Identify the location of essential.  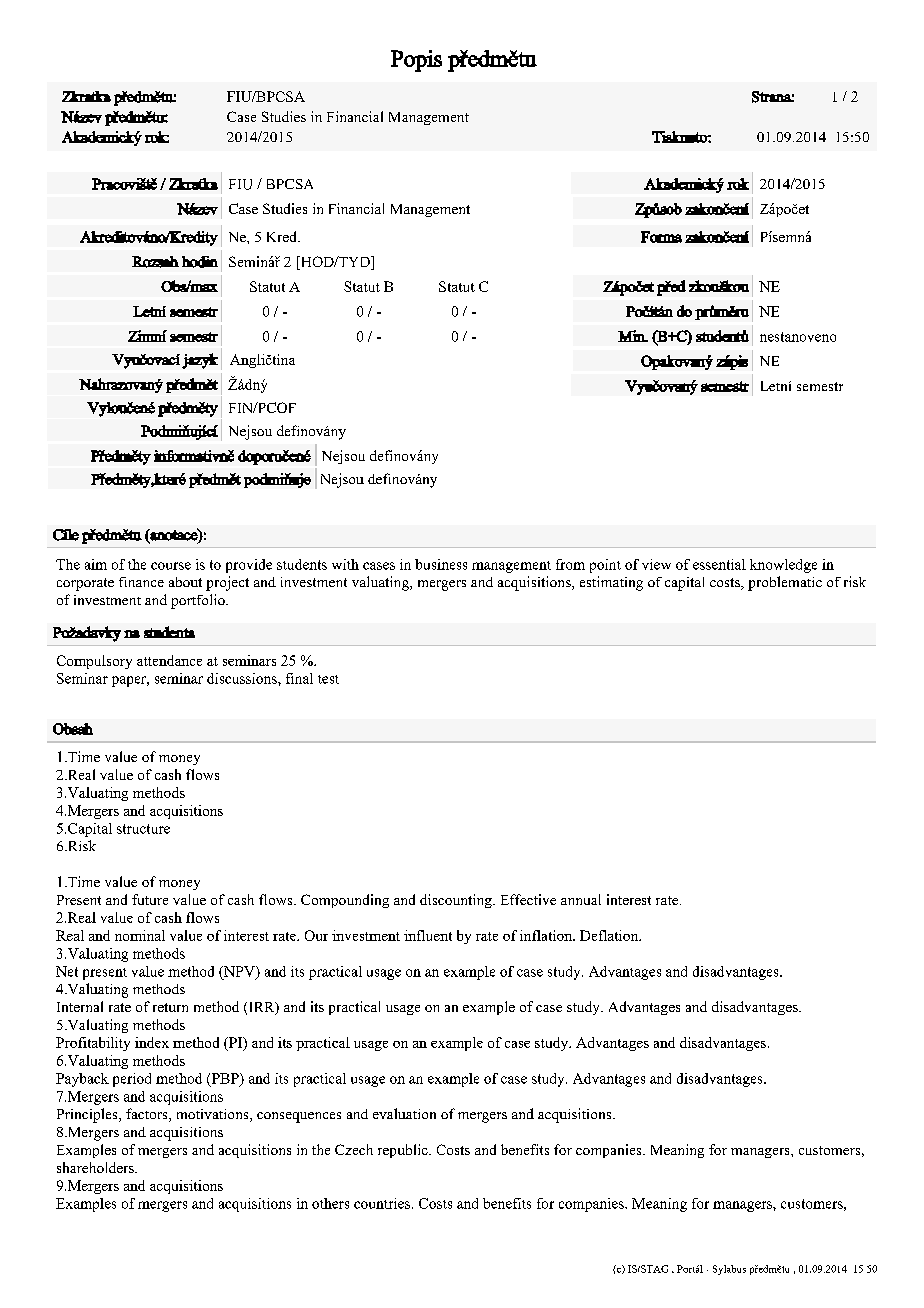
(719, 564).
